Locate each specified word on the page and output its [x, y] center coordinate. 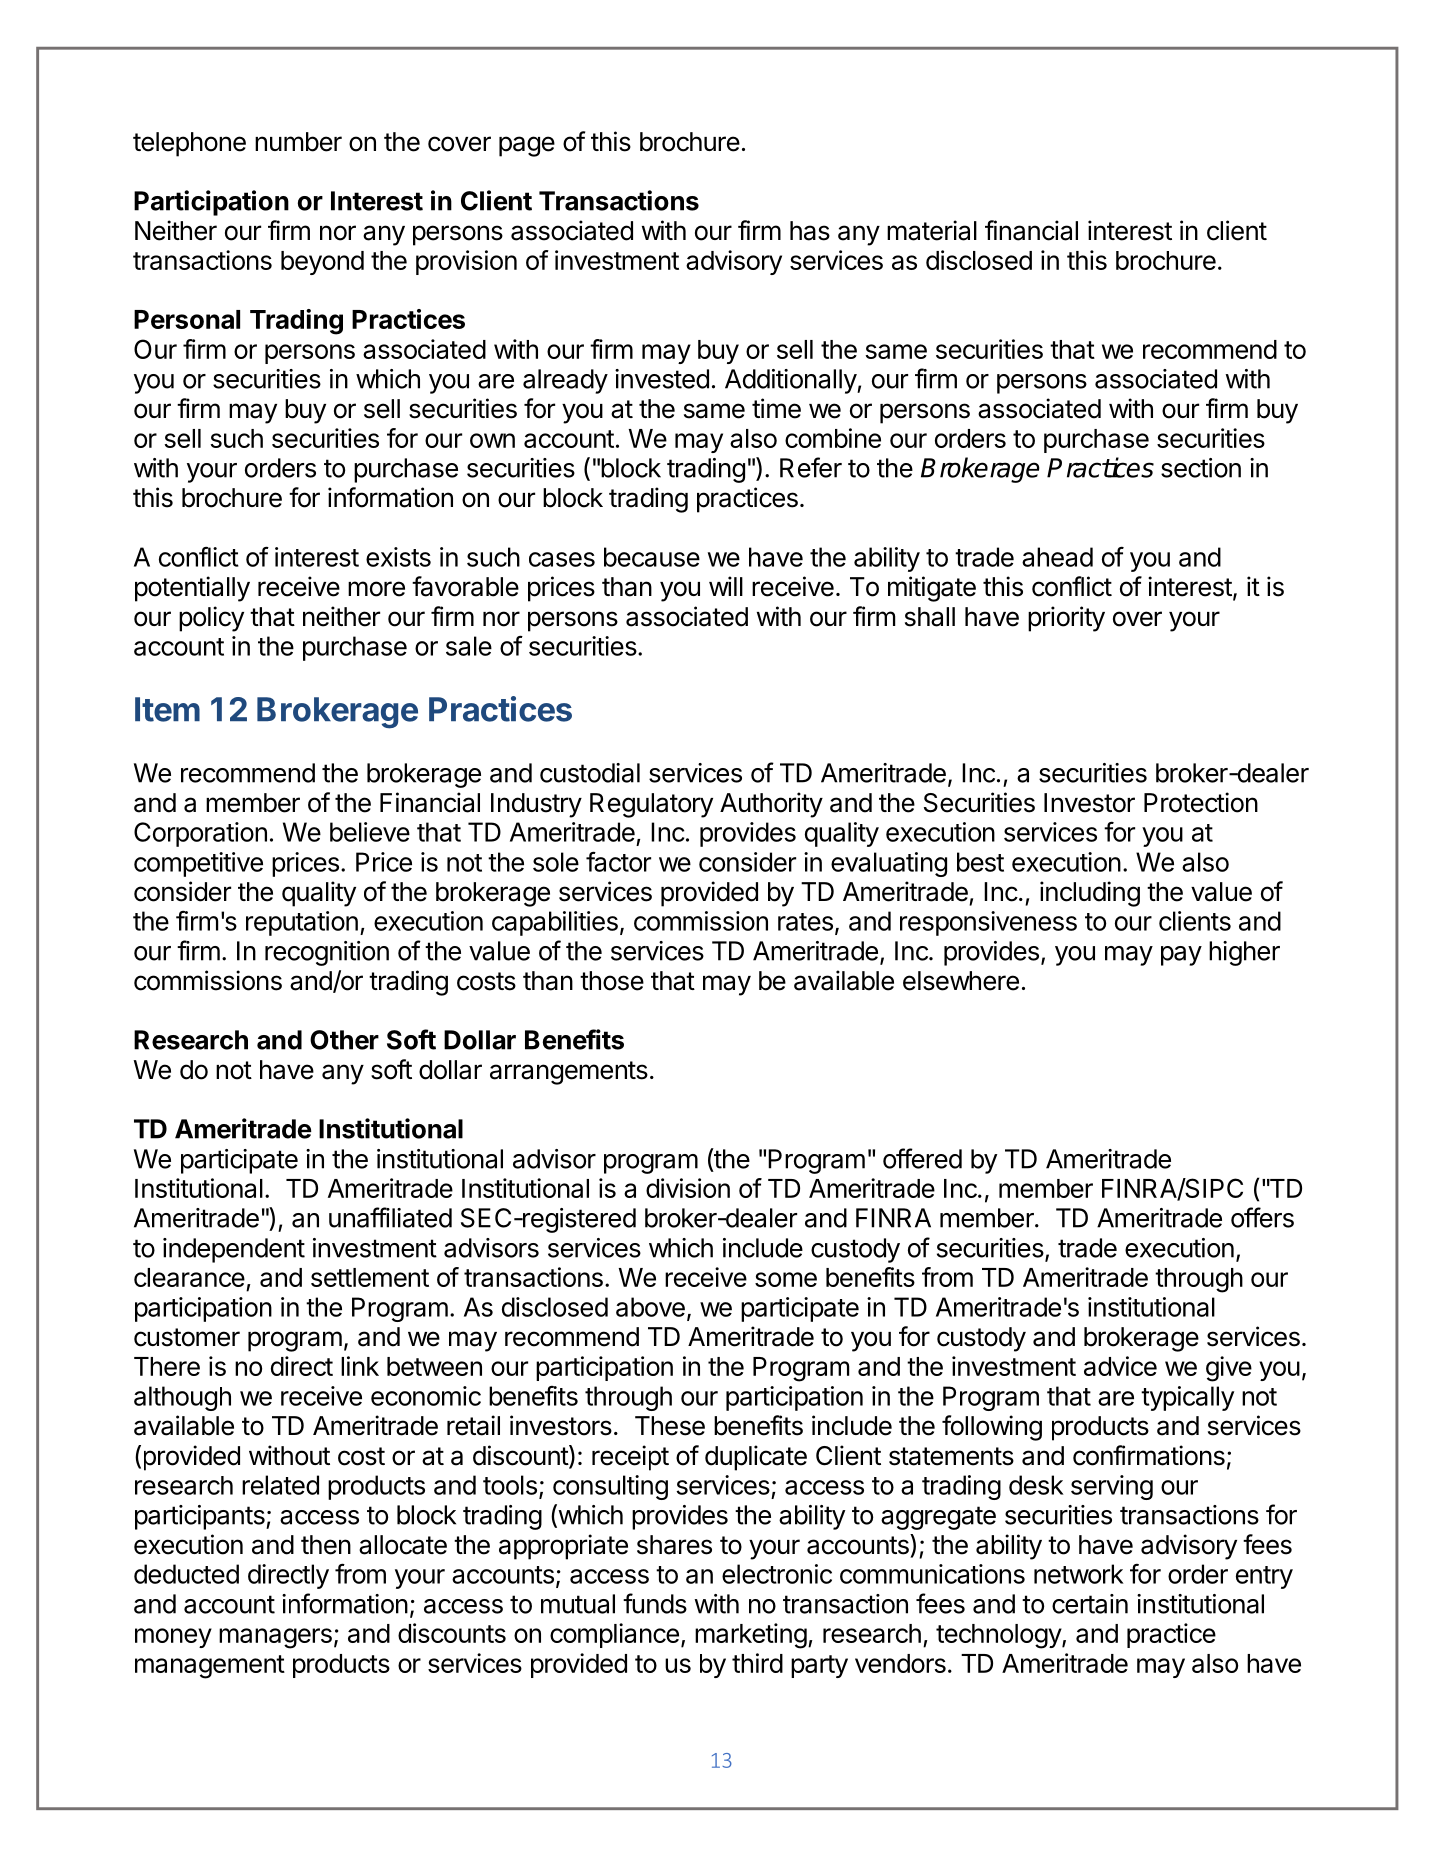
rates [805, 922]
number [298, 142]
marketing [751, 1636]
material [932, 230]
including [1090, 894]
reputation [302, 923]
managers [275, 1638]
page [527, 146]
